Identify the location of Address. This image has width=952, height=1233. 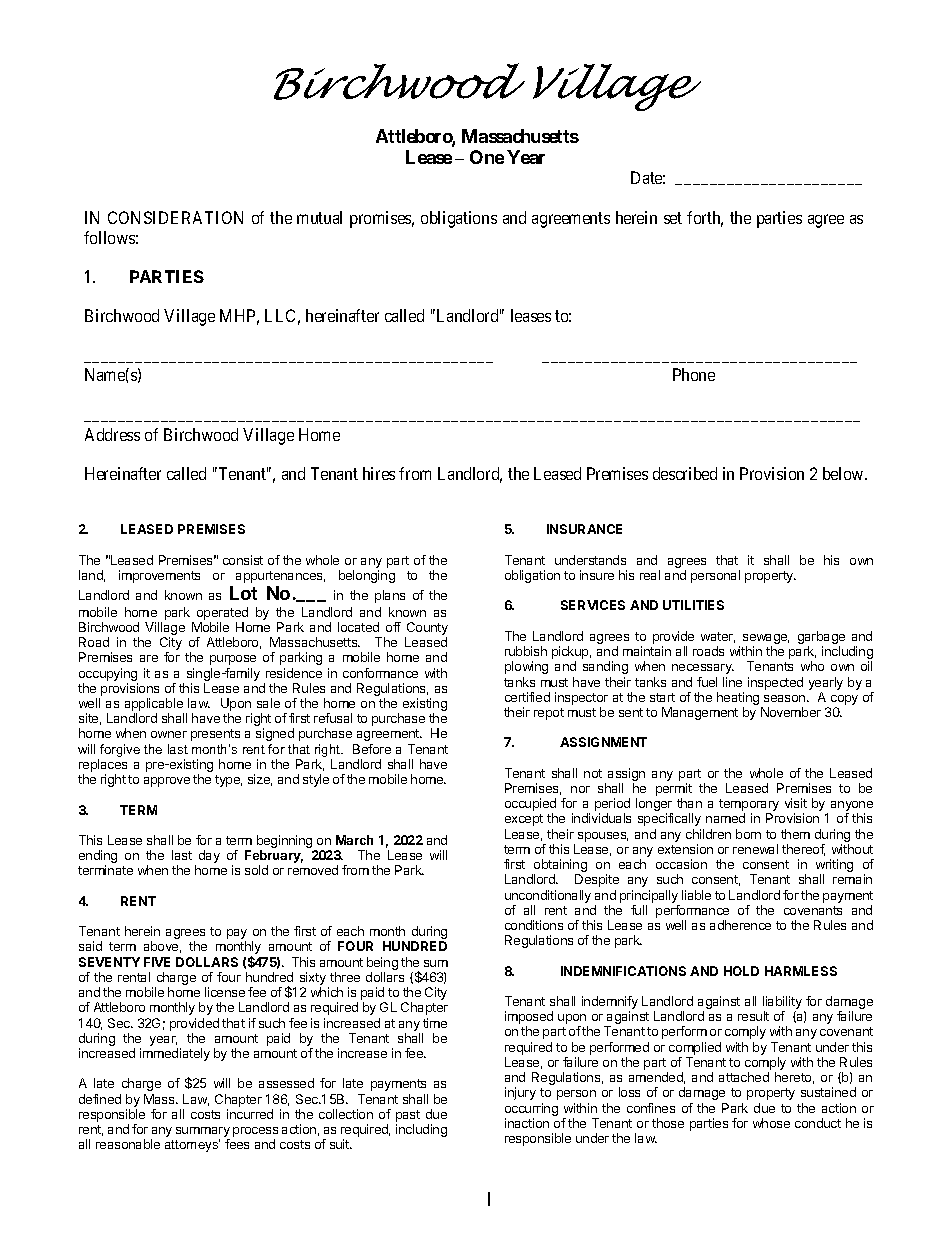
(112, 434).
